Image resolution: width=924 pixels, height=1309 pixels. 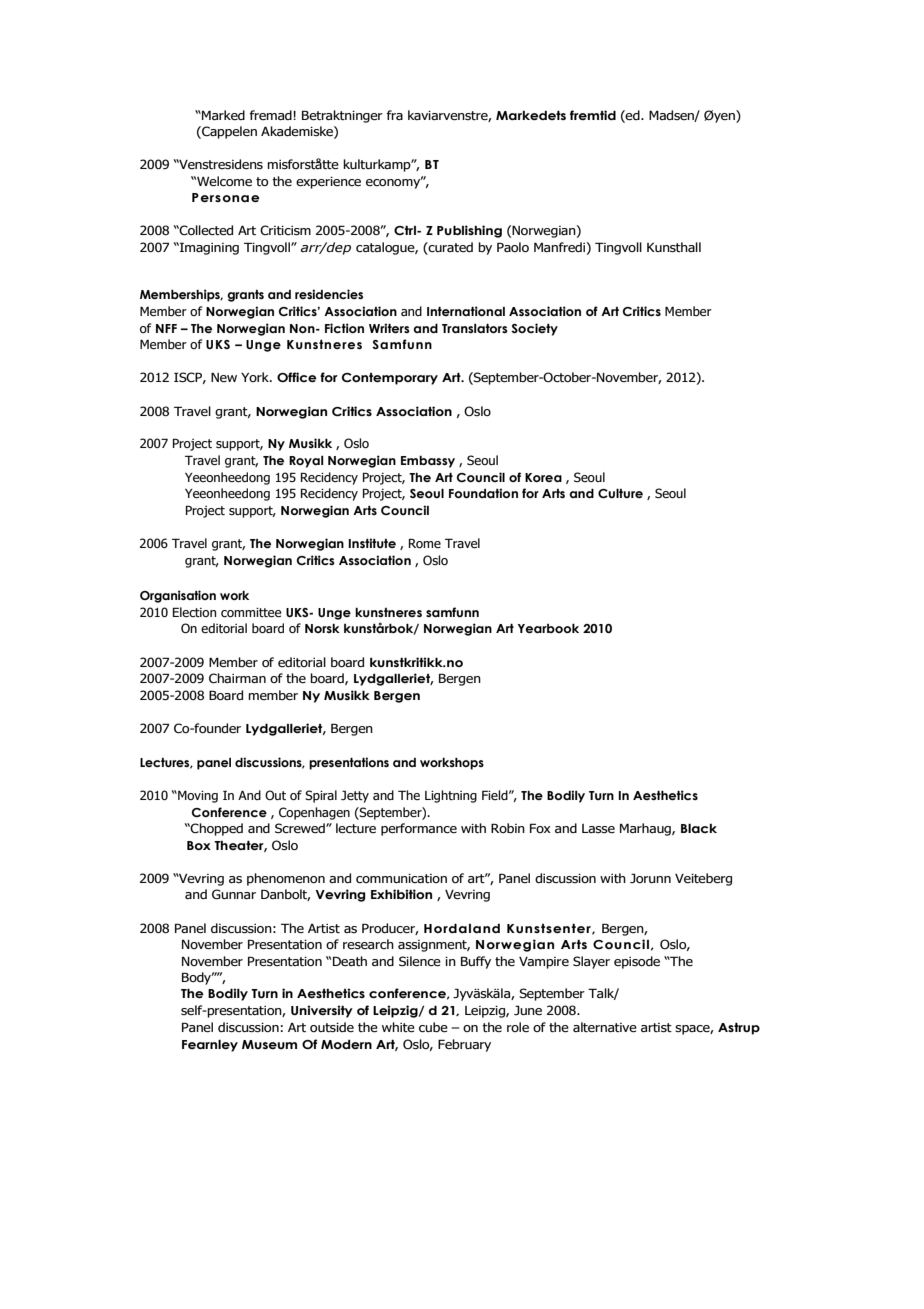 What do you see at coordinates (197, 796) in the page?
I see `Moving` at bounding box center [197, 796].
